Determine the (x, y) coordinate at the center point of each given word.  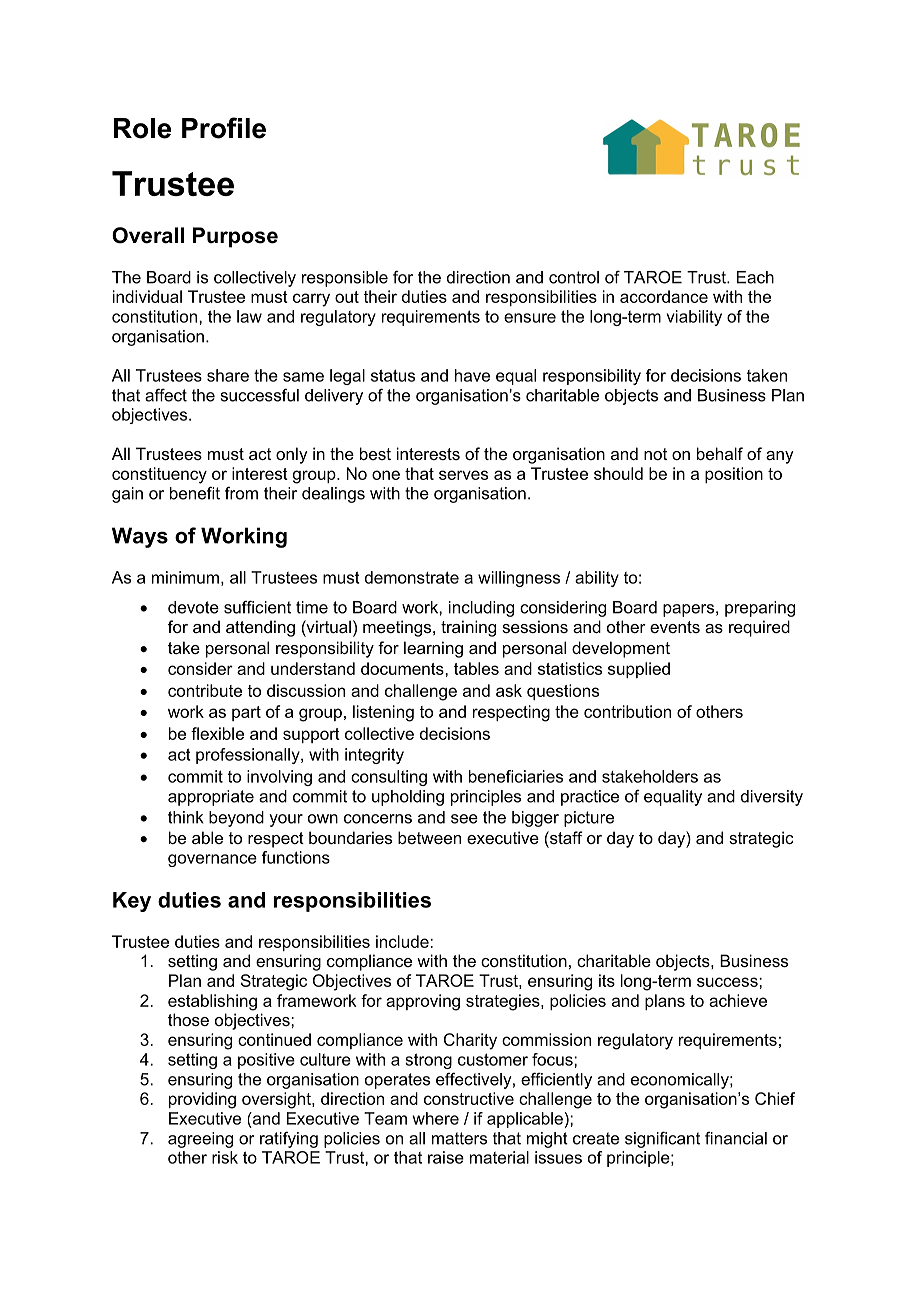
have (472, 375)
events (675, 627)
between (429, 837)
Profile (224, 128)
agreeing (200, 1140)
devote (193, 607)
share (228, 375)
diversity (772, 798)
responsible (345, 279)
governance (212, 860)
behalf (720, 453)
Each (755, 277)
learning (433, 649)
